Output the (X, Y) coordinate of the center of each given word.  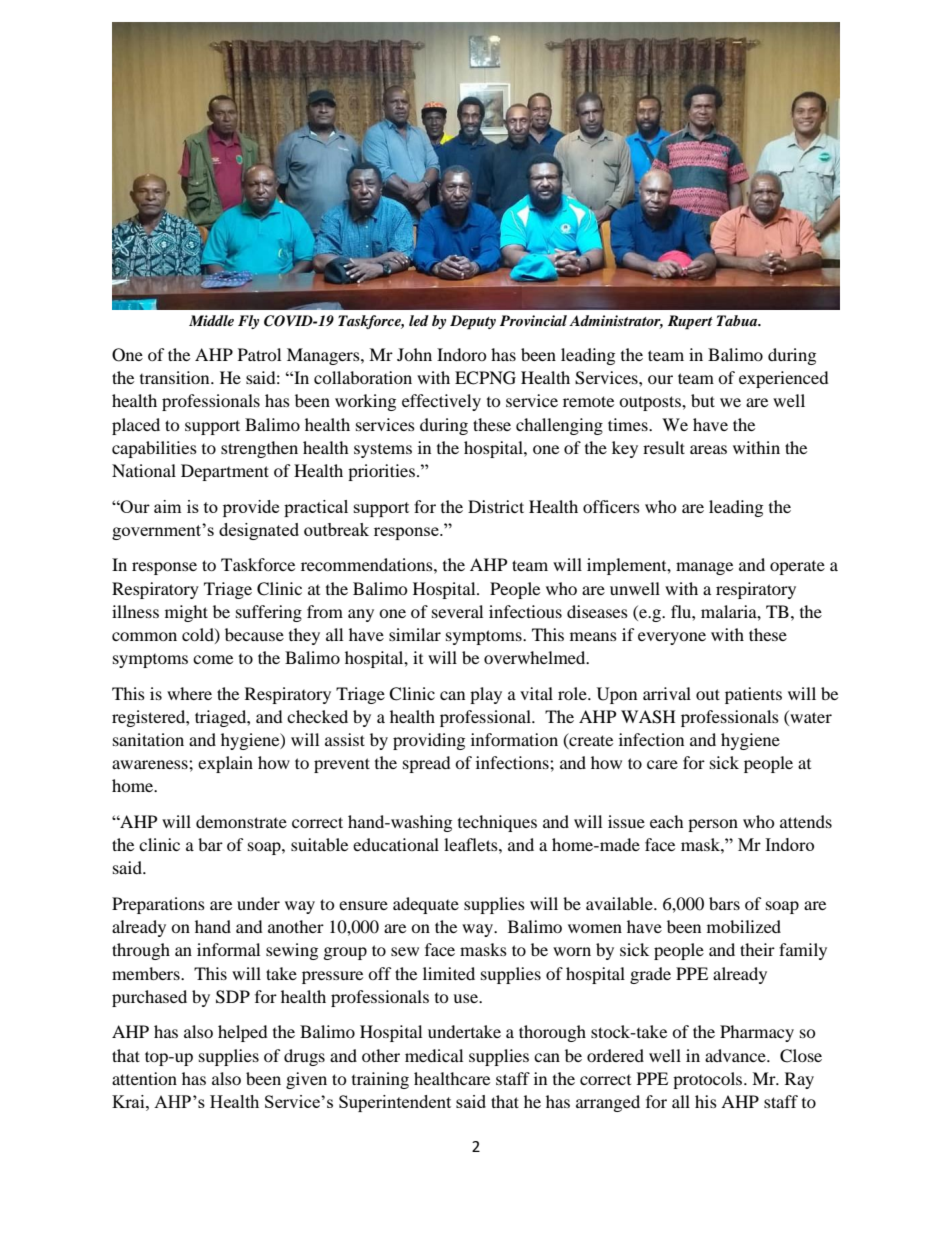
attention (144, 1078)
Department (225, 472)
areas (708, 449)
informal (228, 949)
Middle (211, 320)
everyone (672, 638)
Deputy (473, 322)
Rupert (690, 322)
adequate (426, 905)
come (213, 659)
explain (225, 764)
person (713, 825)
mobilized (744, 926)
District (496, 506)
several (457, 611)
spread (427, 764)
